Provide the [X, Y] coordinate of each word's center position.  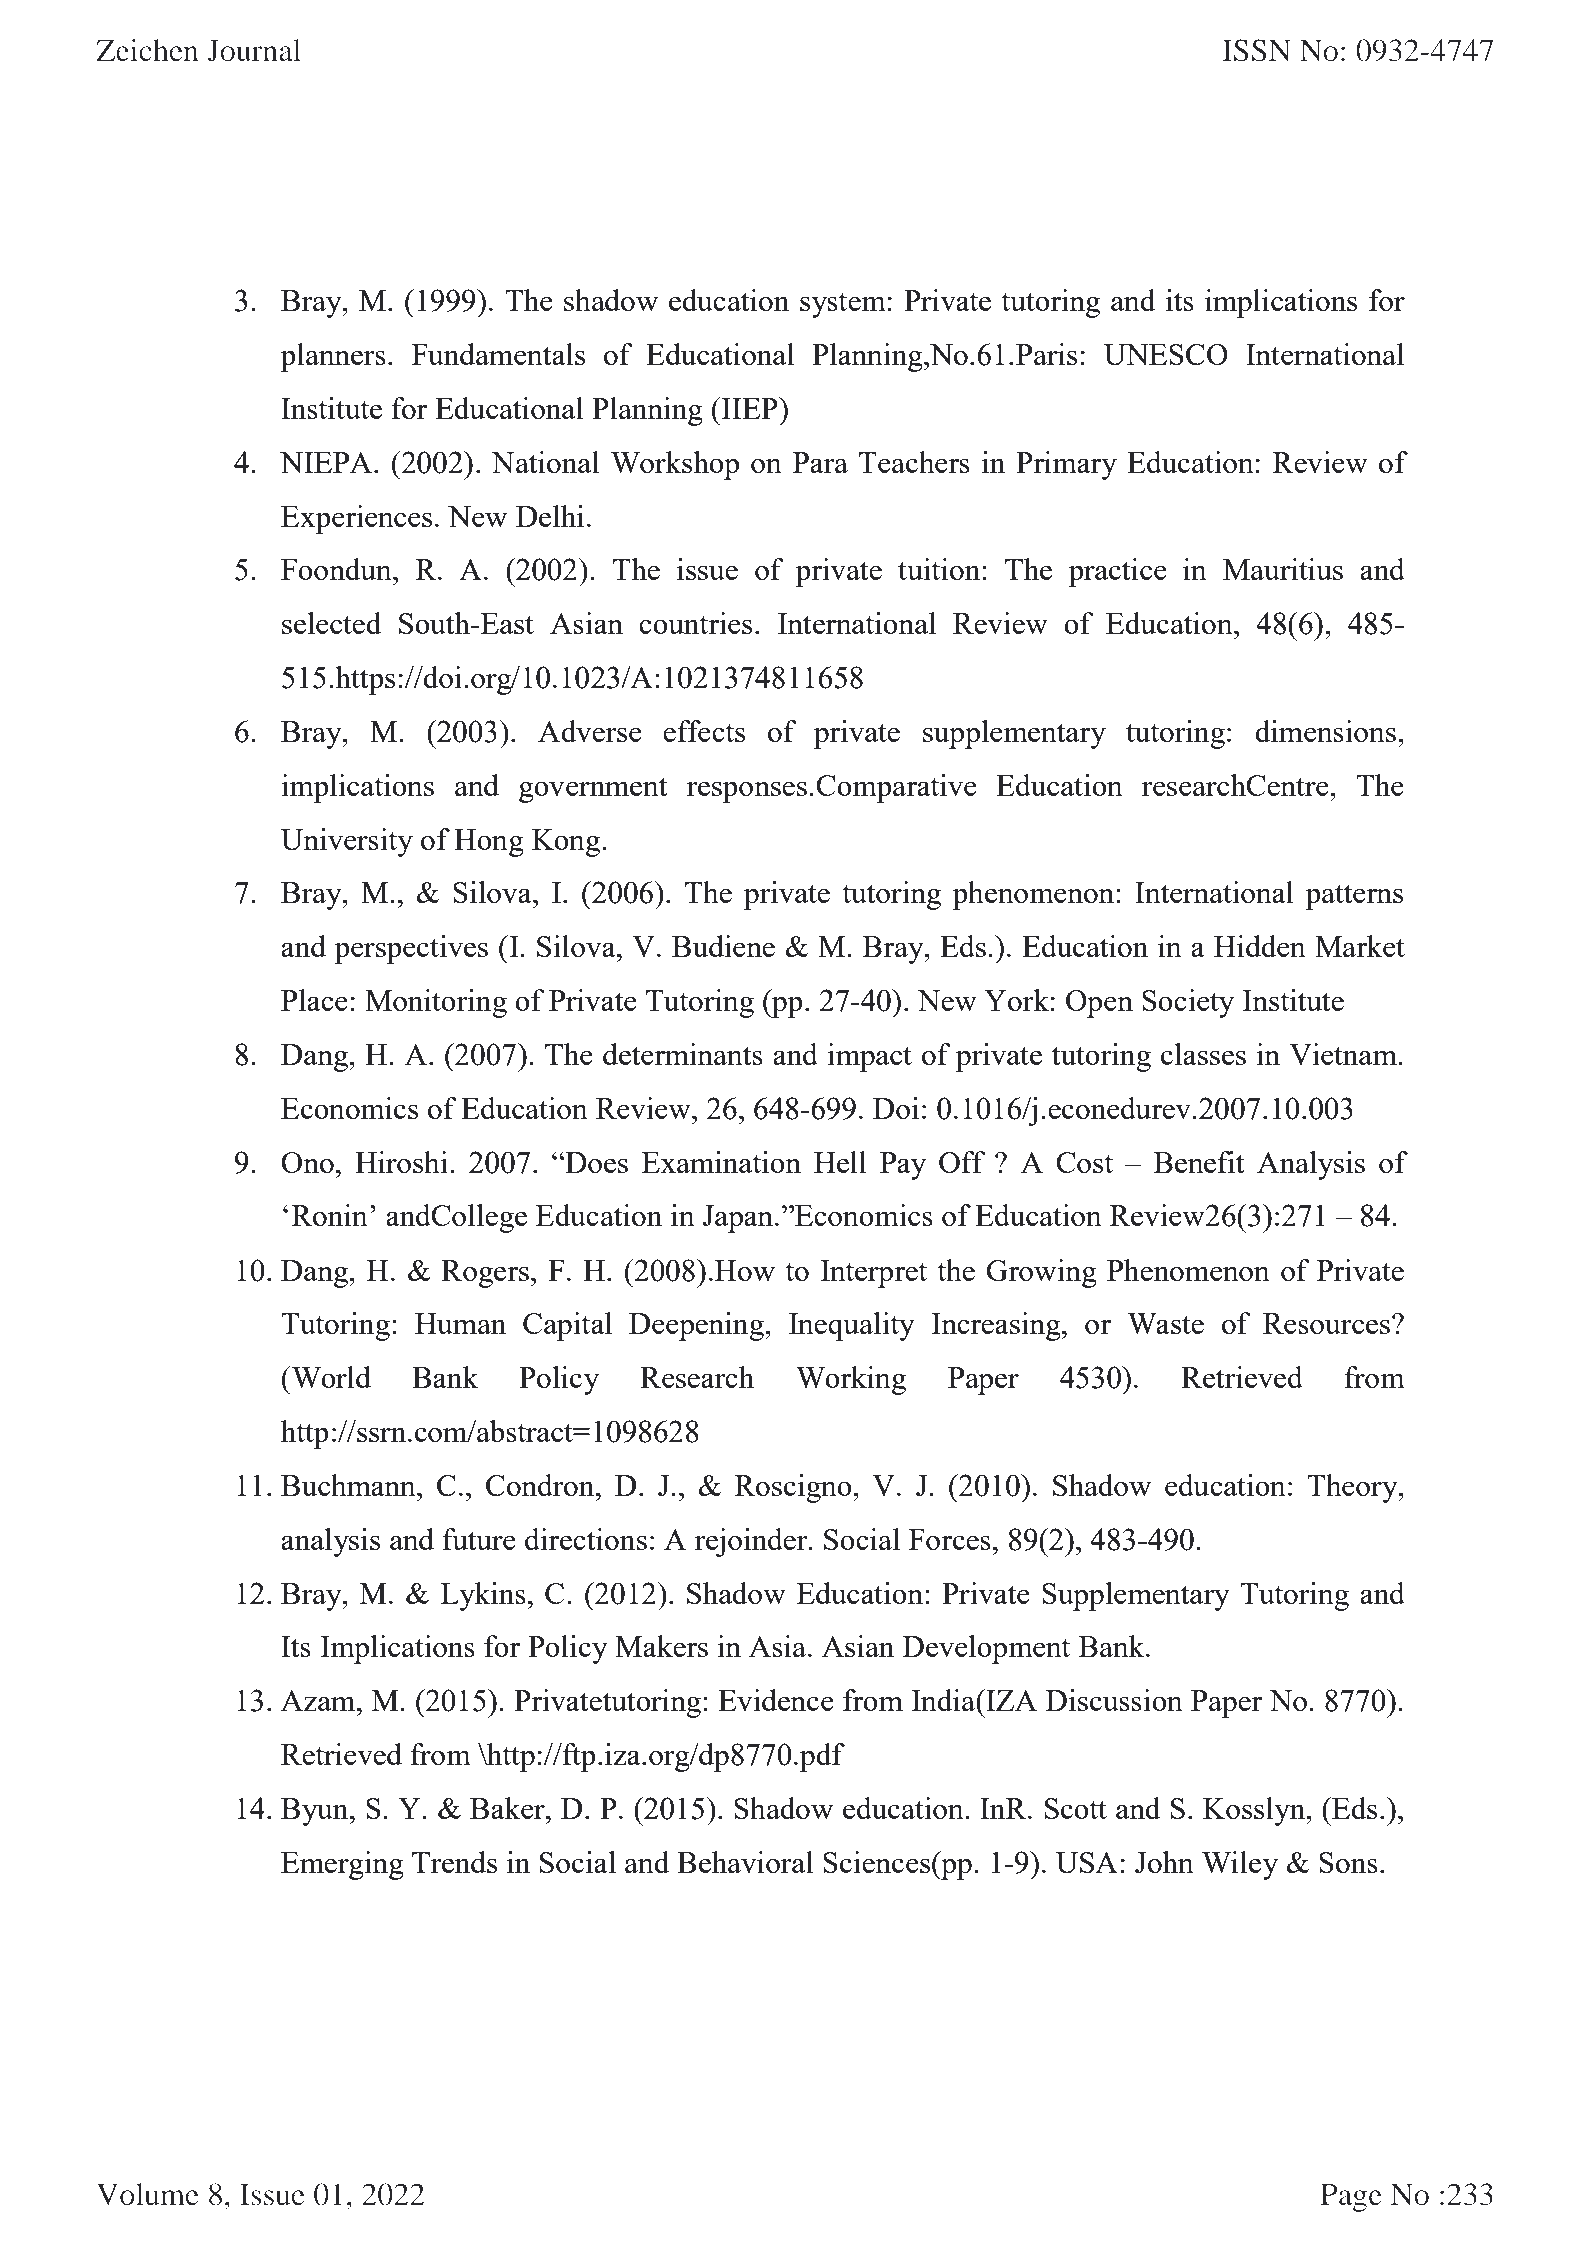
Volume [148, 2194]
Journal [254, 50]
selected [331, 623]
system [843, 305]
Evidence [776, 1700]
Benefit [1199, 1162]
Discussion [1114, 1700]
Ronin [330, 1215]
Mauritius [1283, 569]
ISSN [1256, 50]
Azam [319, 1700]
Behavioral [745, 1862]
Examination [721, 1162]
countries [695, 623]
